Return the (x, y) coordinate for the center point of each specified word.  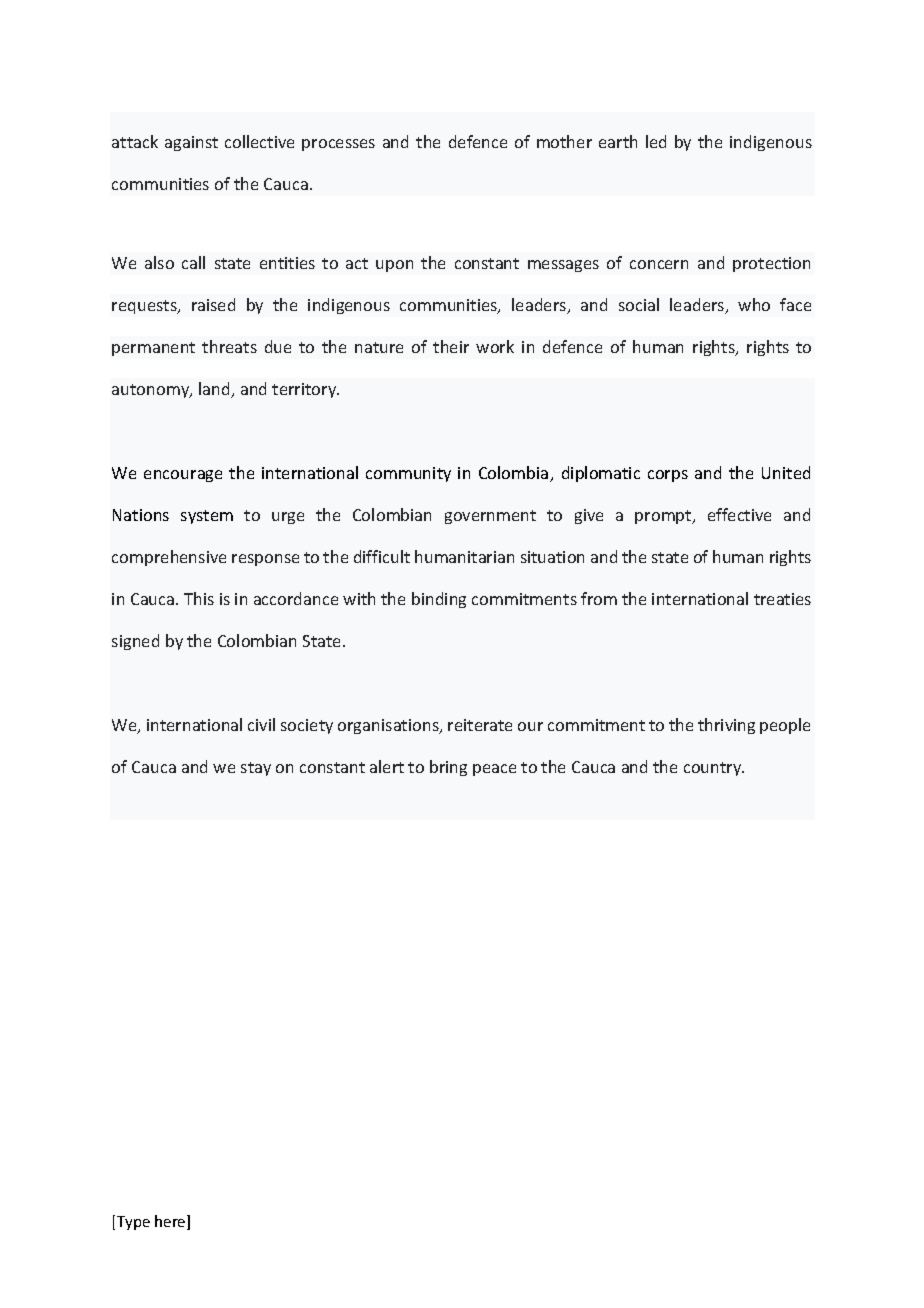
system (207, 517)
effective (739, 514)
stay (256, 769)
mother (564, 141)
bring (448, 768)
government (490, 517)
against (191, 143)
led (656, 141)
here (171, 1222)
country (714, 769)
